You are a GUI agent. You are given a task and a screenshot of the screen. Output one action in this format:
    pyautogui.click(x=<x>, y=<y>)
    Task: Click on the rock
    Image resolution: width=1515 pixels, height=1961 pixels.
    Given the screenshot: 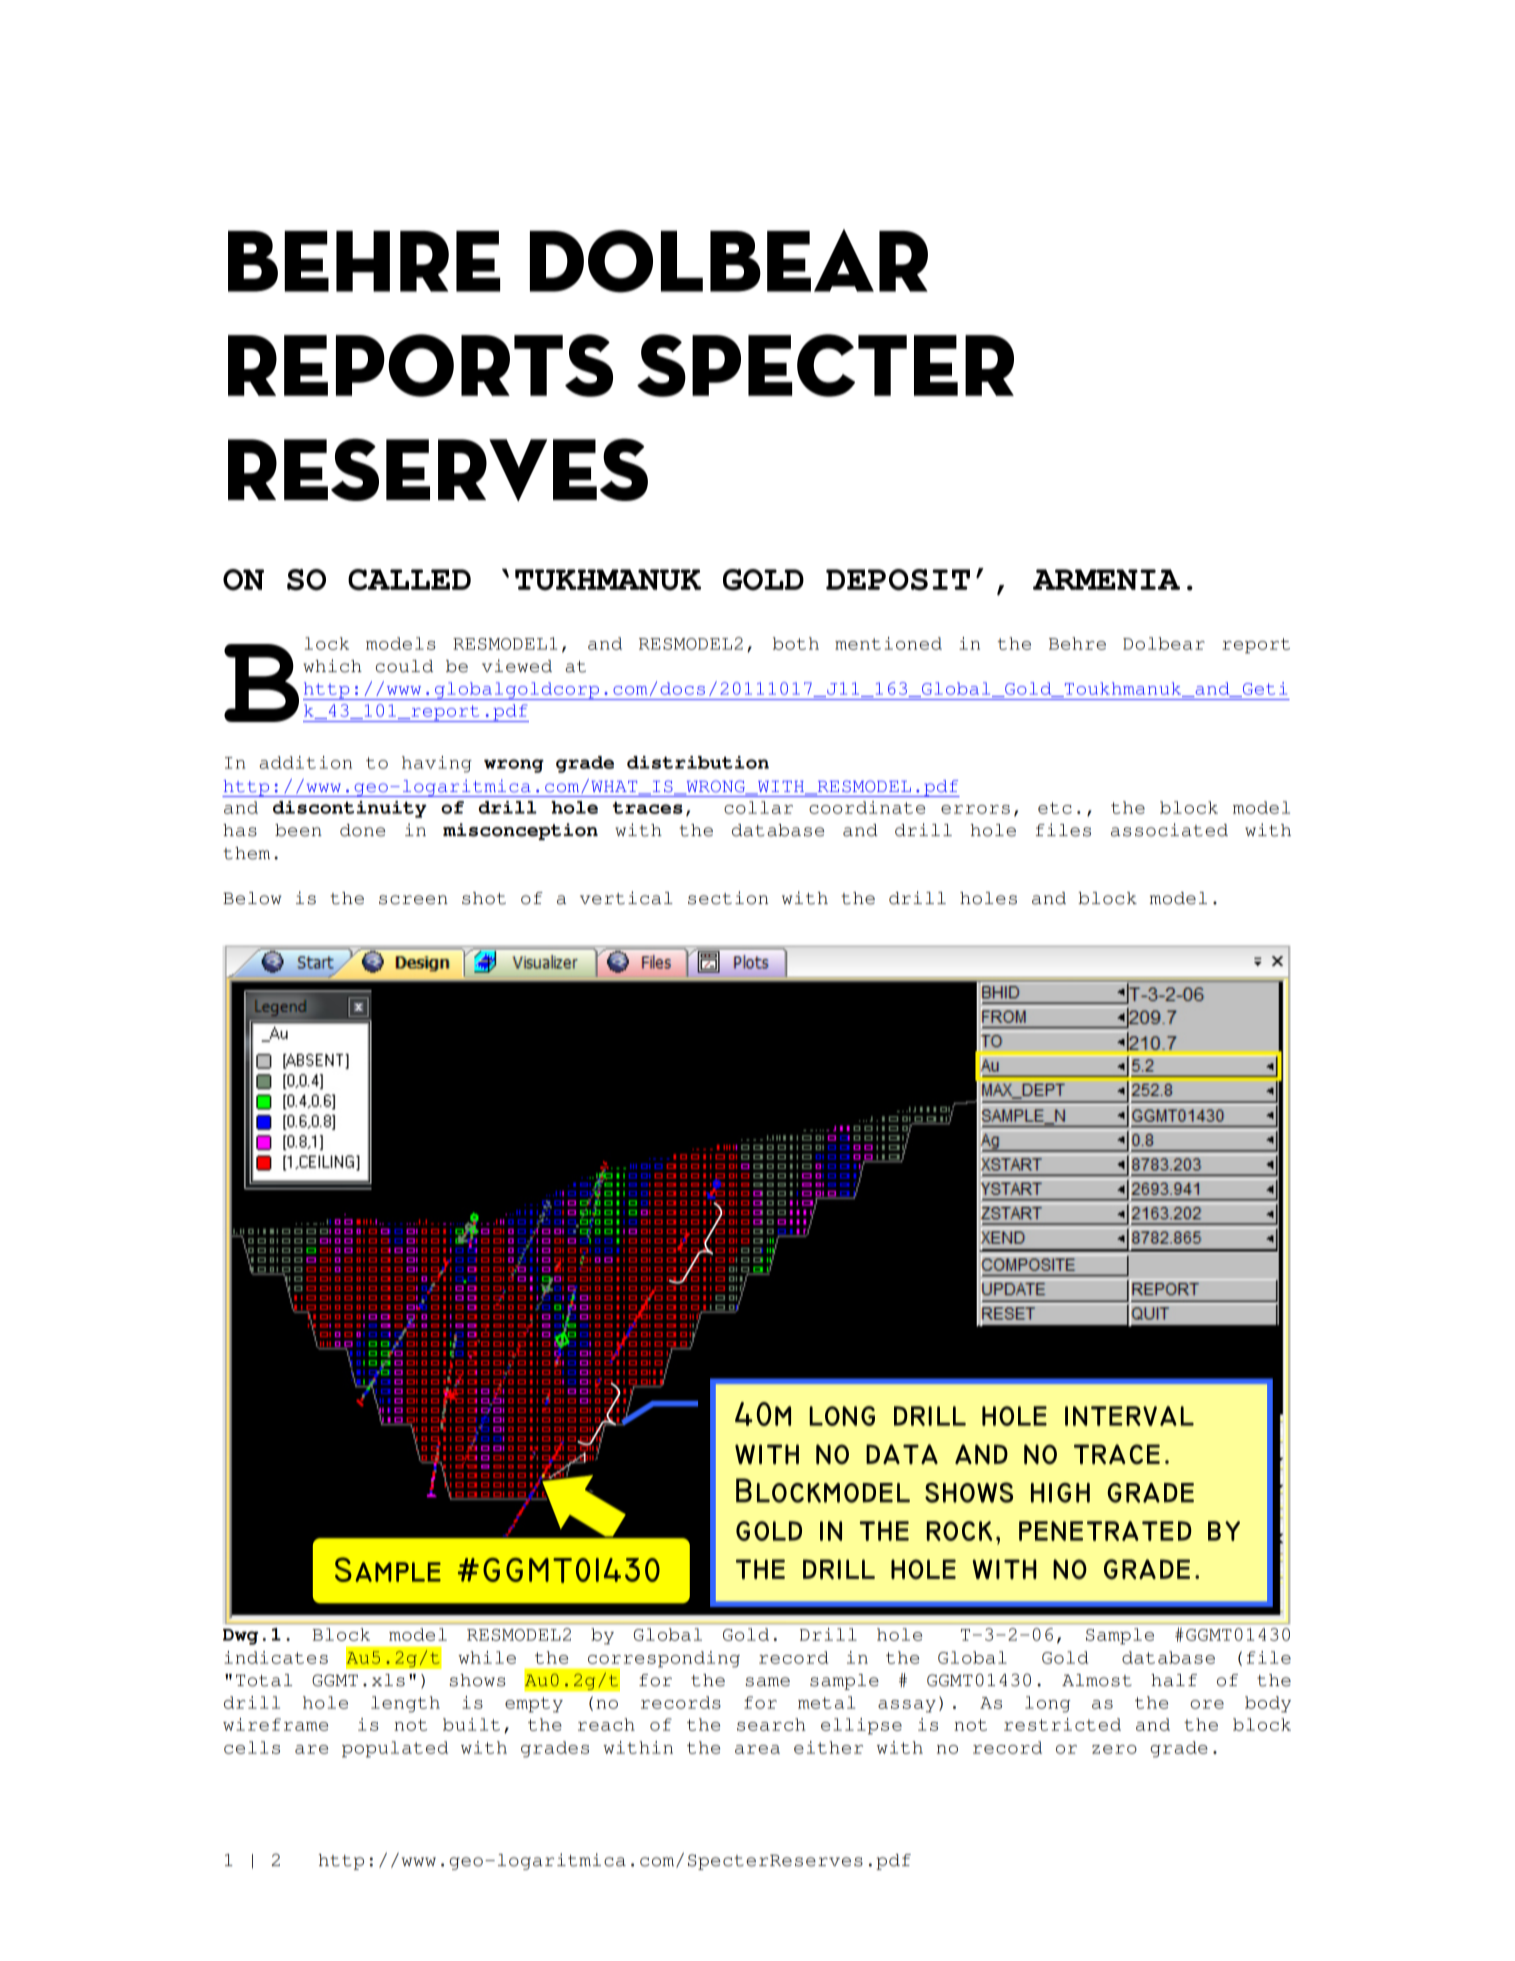 What is the action you would take?
    pyautogui.click(x=959, y=1531)
